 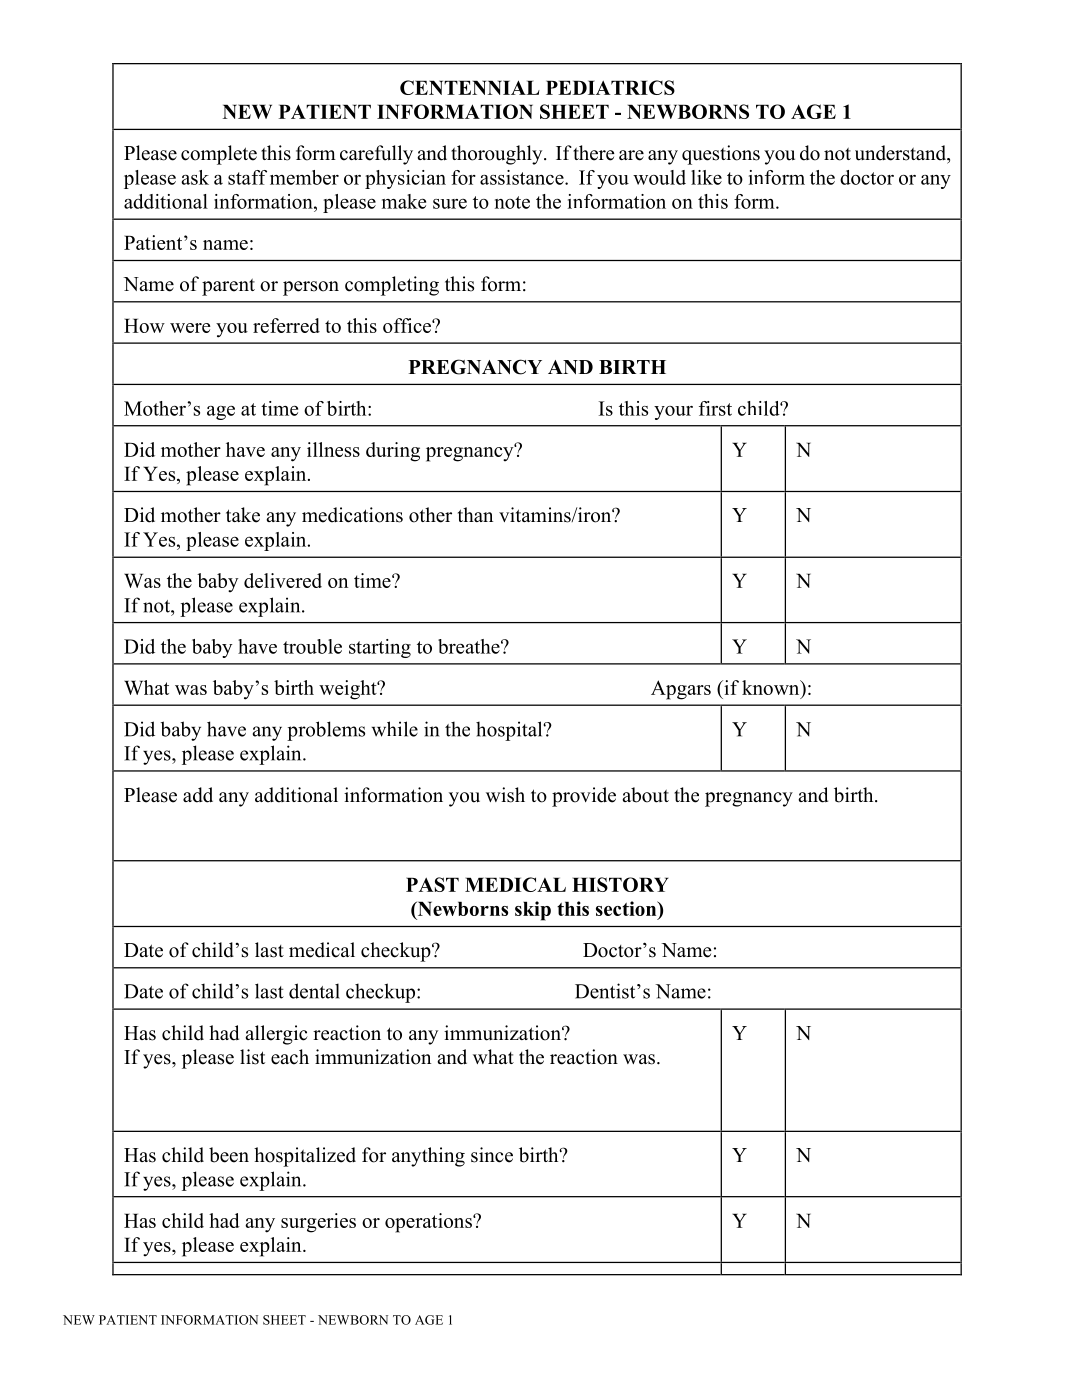 What do you see at coordinates (721, 155) in the image?
I see `questions` at bounding box center [721, 155].
